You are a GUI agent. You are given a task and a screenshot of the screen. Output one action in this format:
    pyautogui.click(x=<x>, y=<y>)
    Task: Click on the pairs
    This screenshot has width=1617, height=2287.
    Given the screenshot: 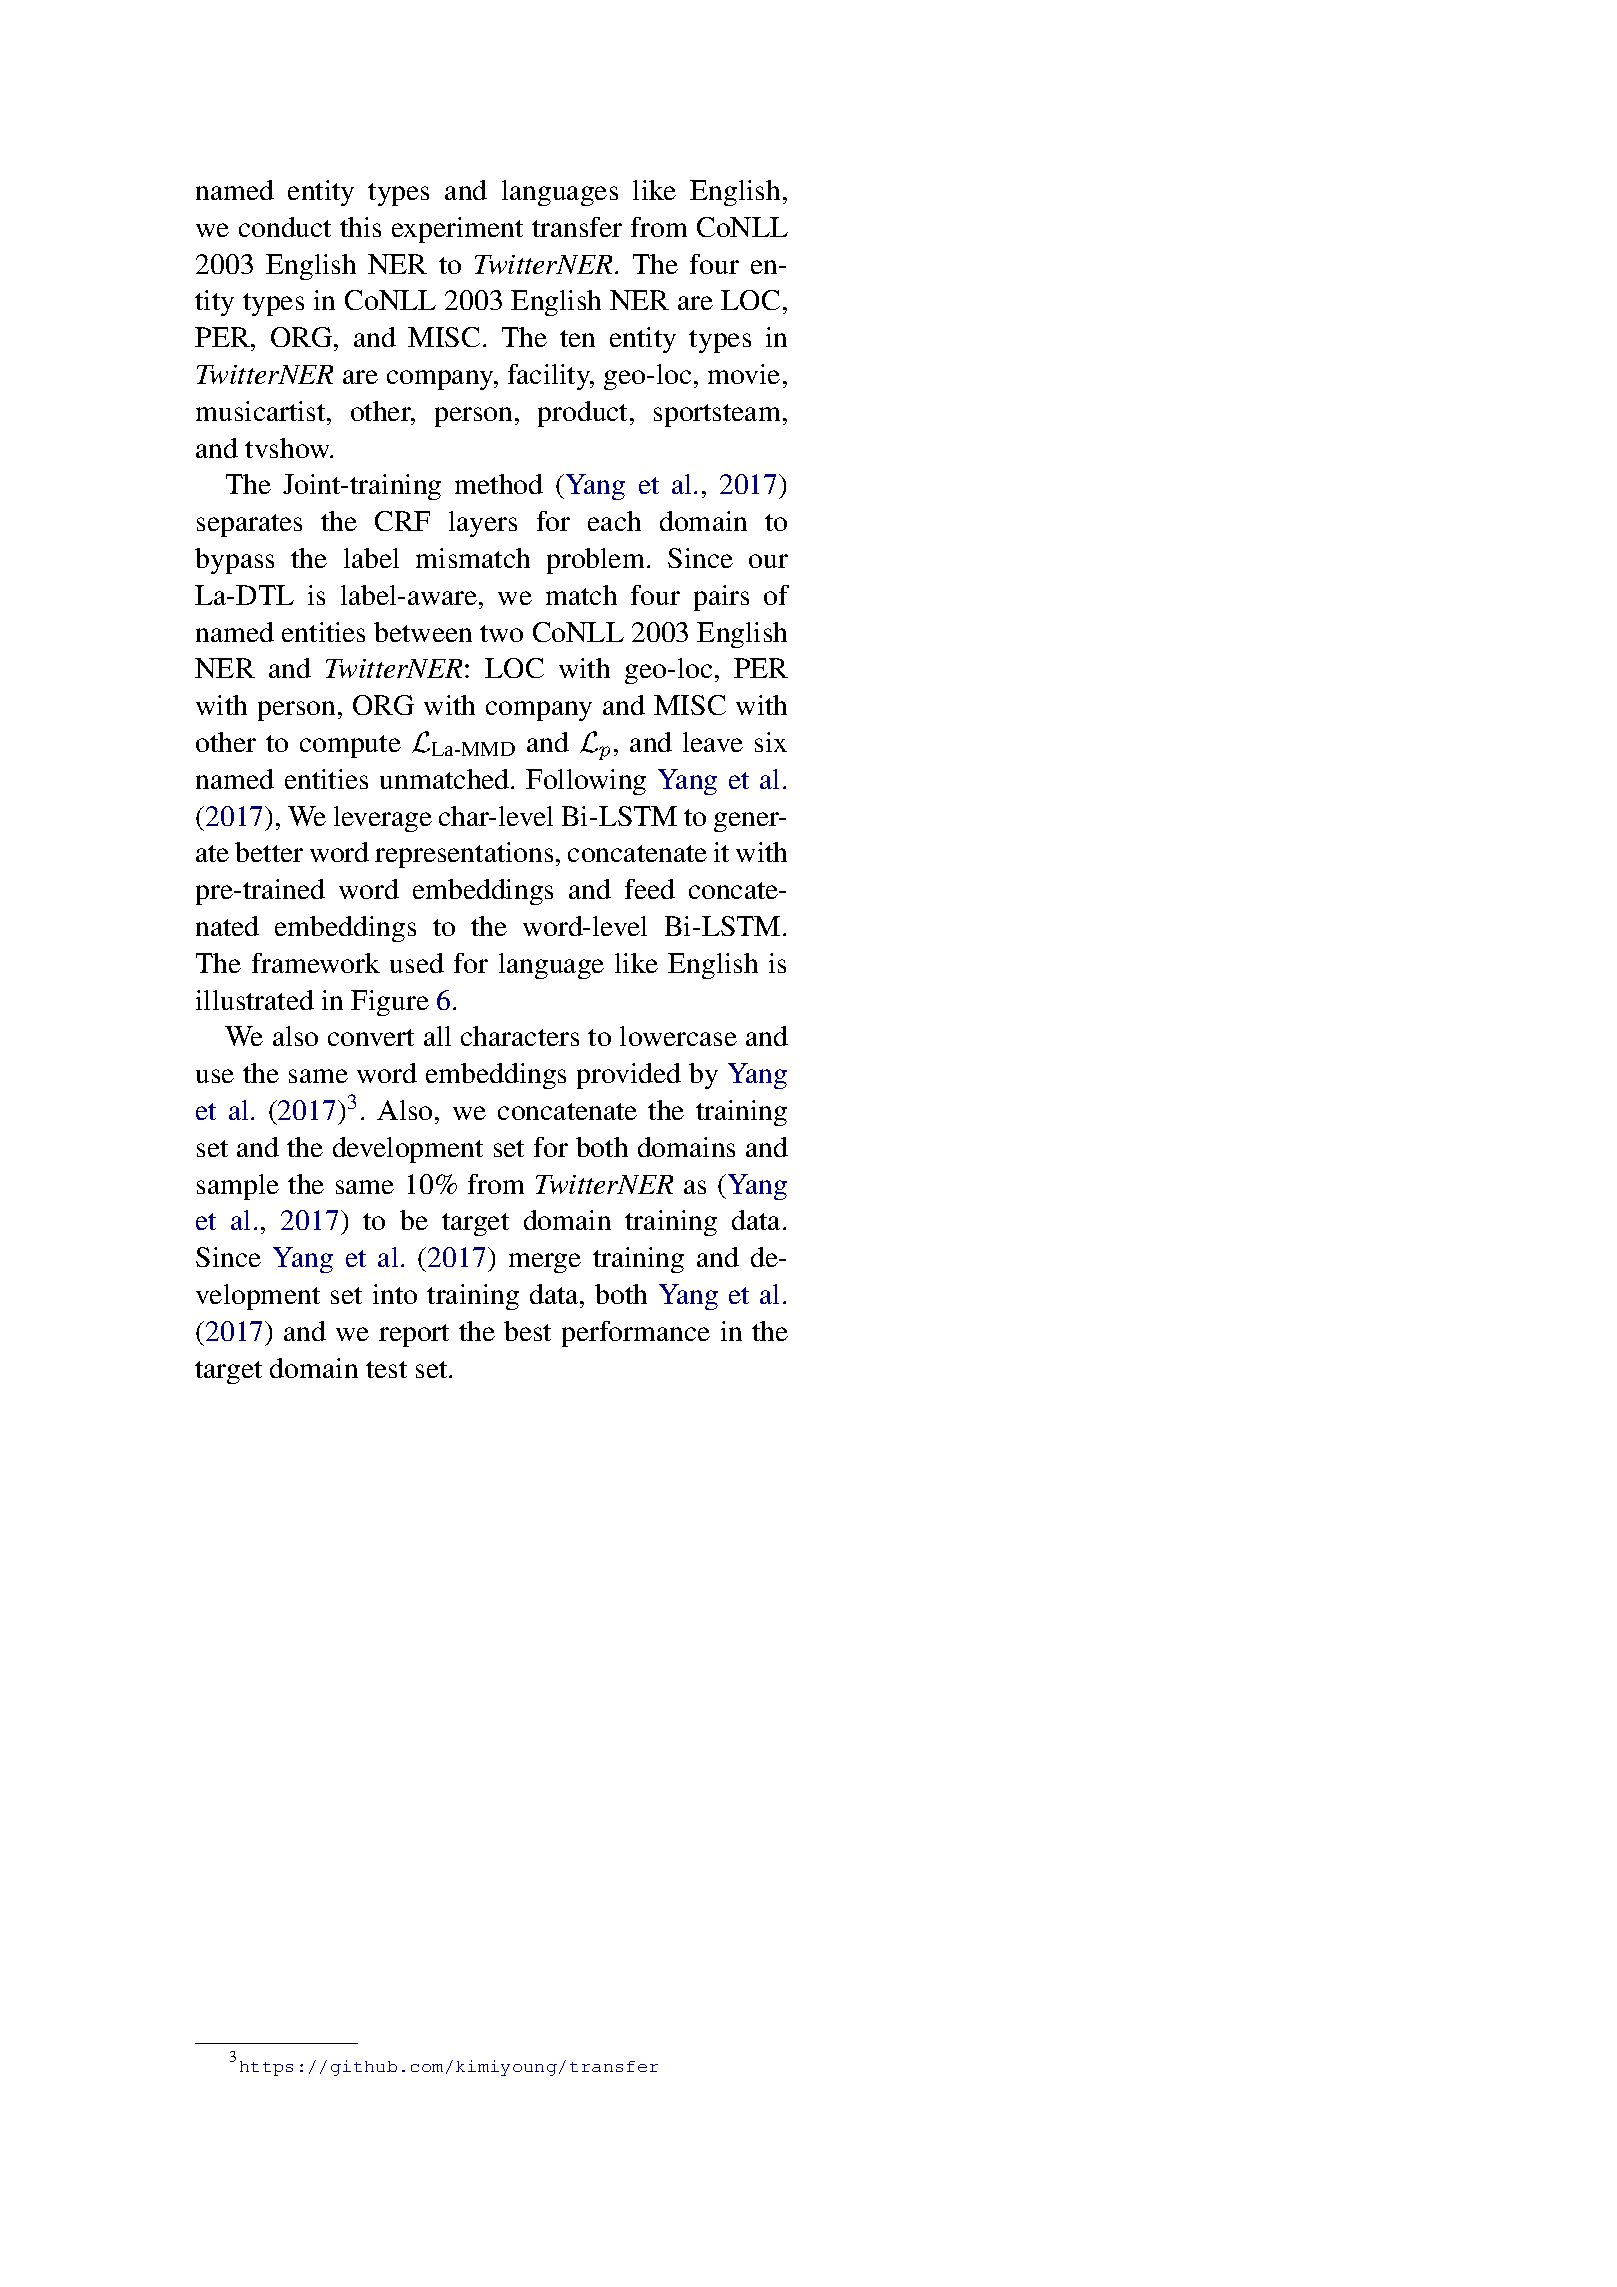 What is the action you would take?
    pyautogui.click(x=721, y=598)
